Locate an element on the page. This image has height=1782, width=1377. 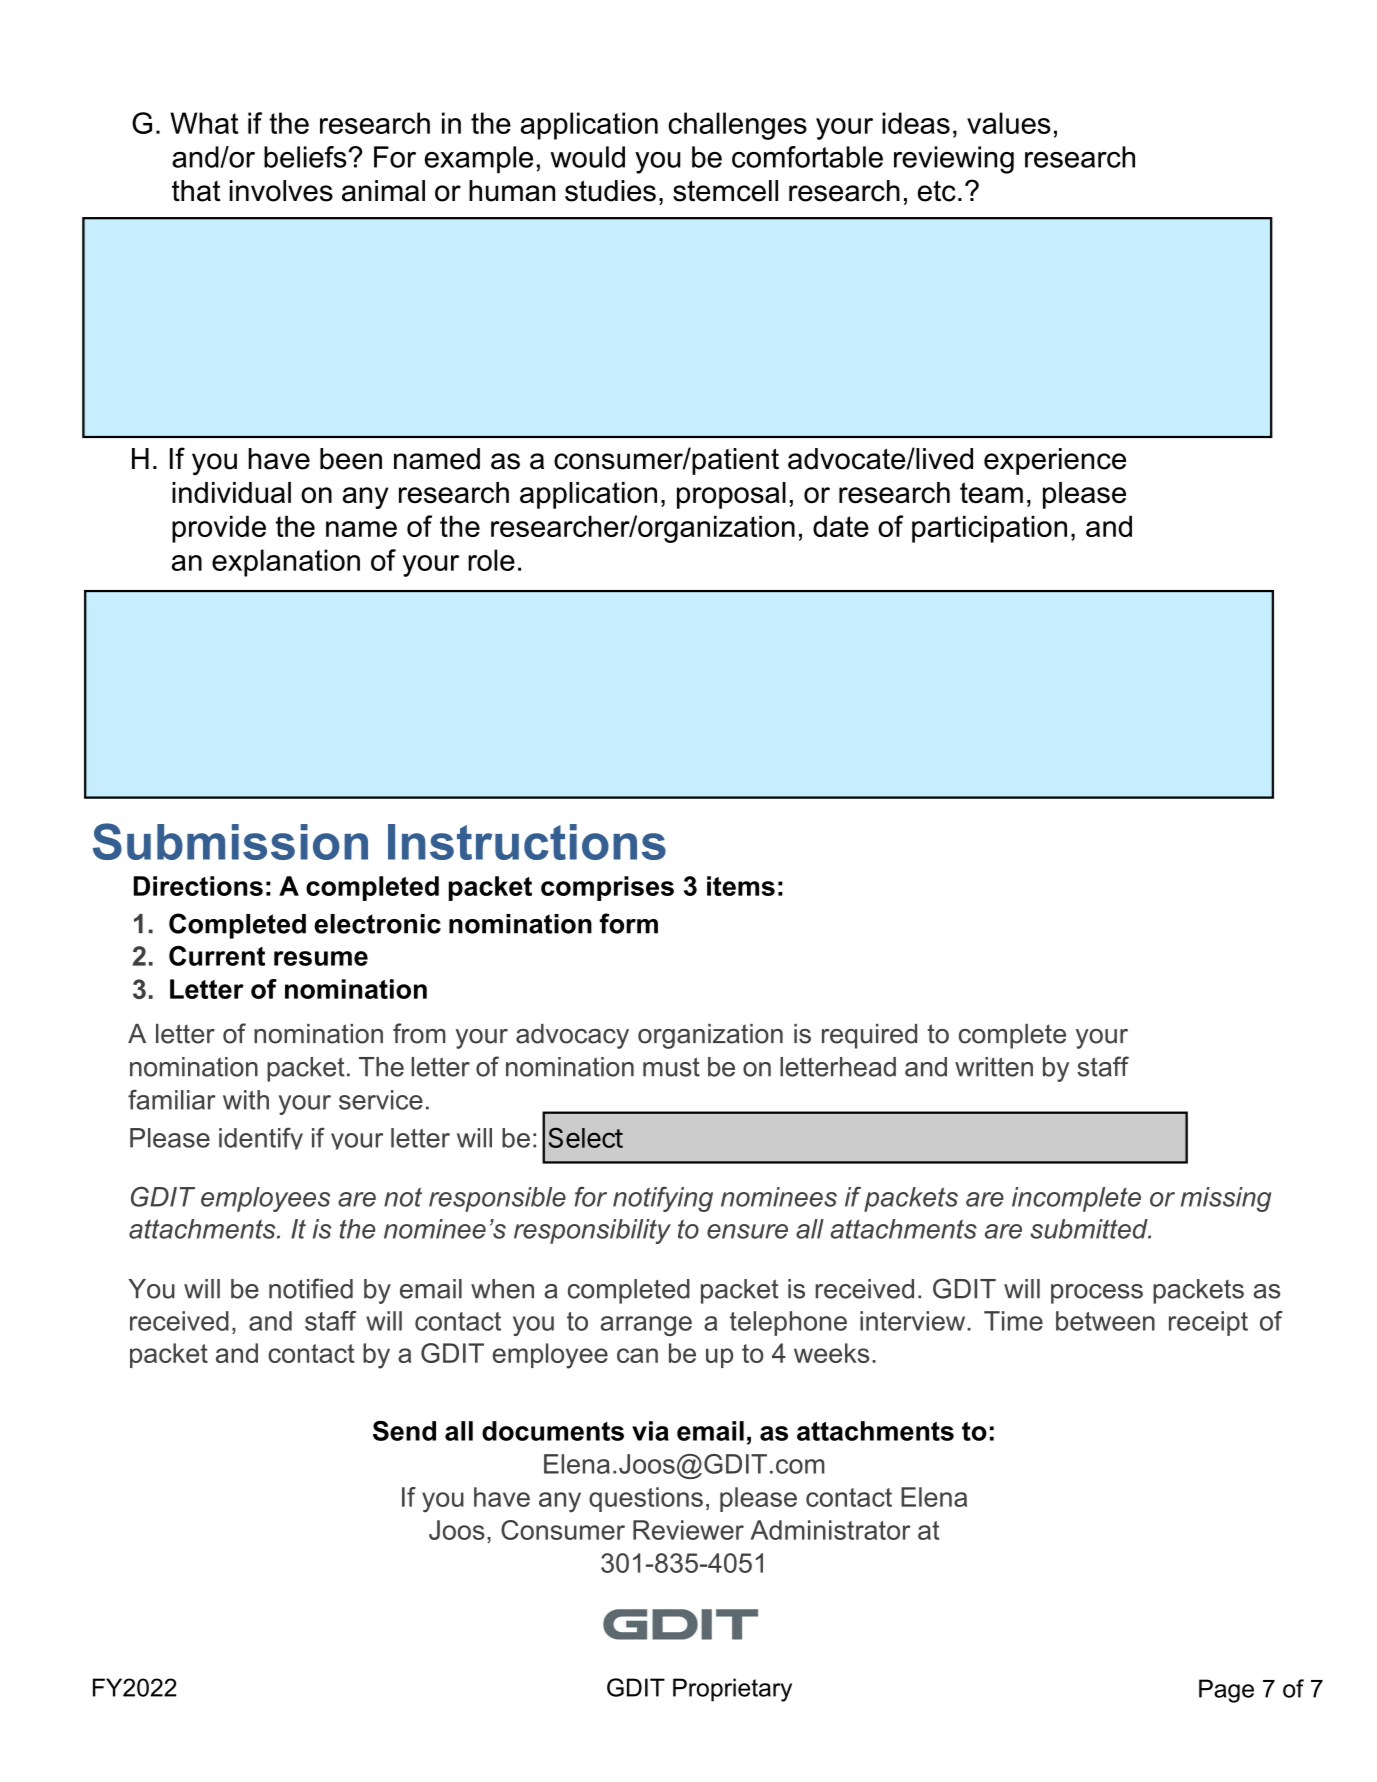
challenges is located at coordinates (737, 126).
